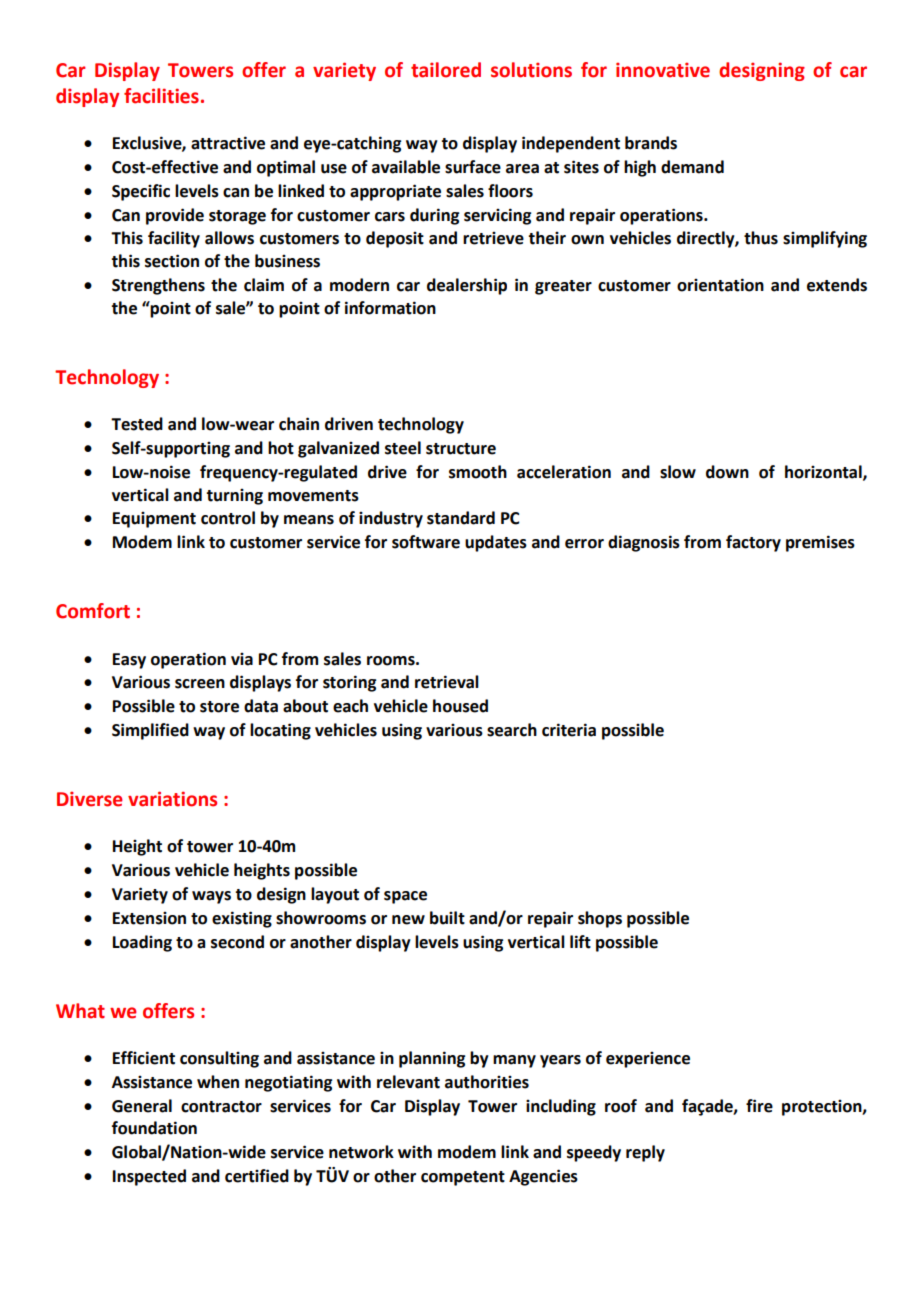  Describe the element at coordinates (447, 918) in the image. I see `built` at that location.
